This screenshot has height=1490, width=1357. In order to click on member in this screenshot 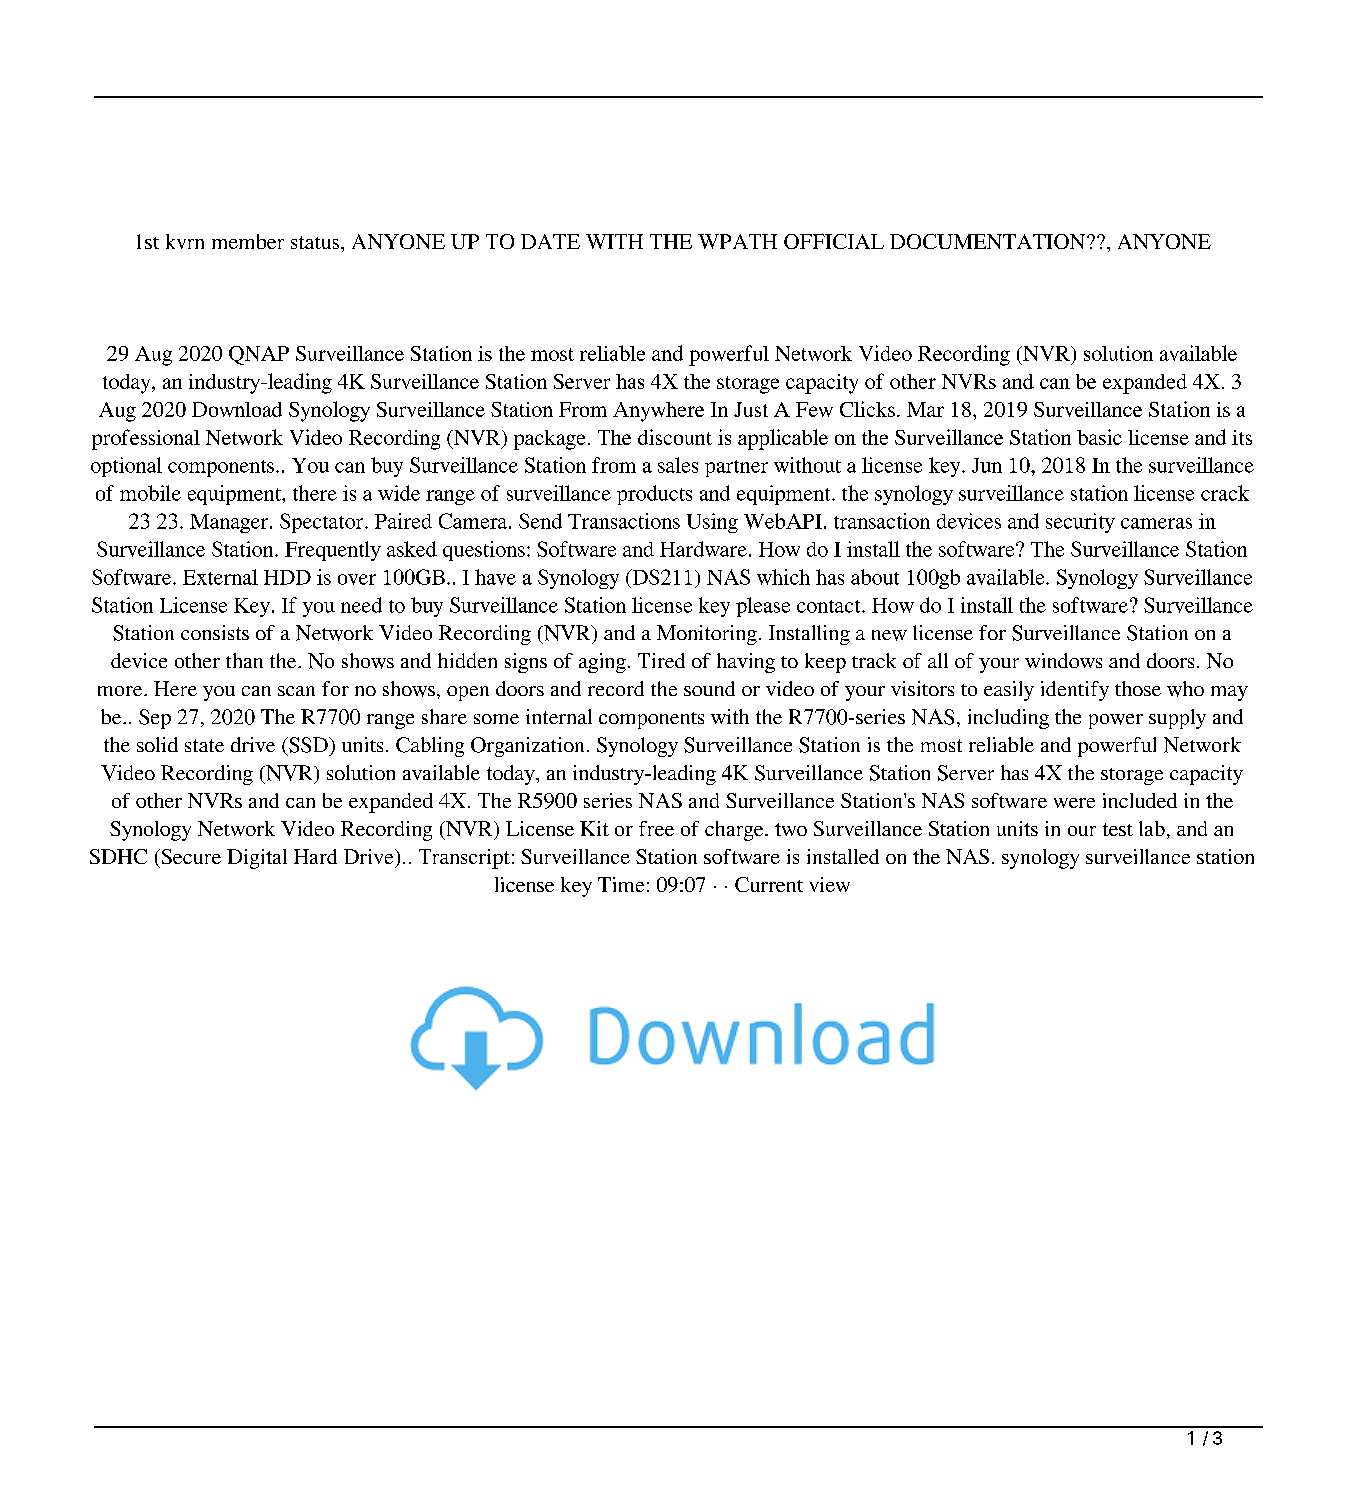, I will do `click(248, 241)`.
